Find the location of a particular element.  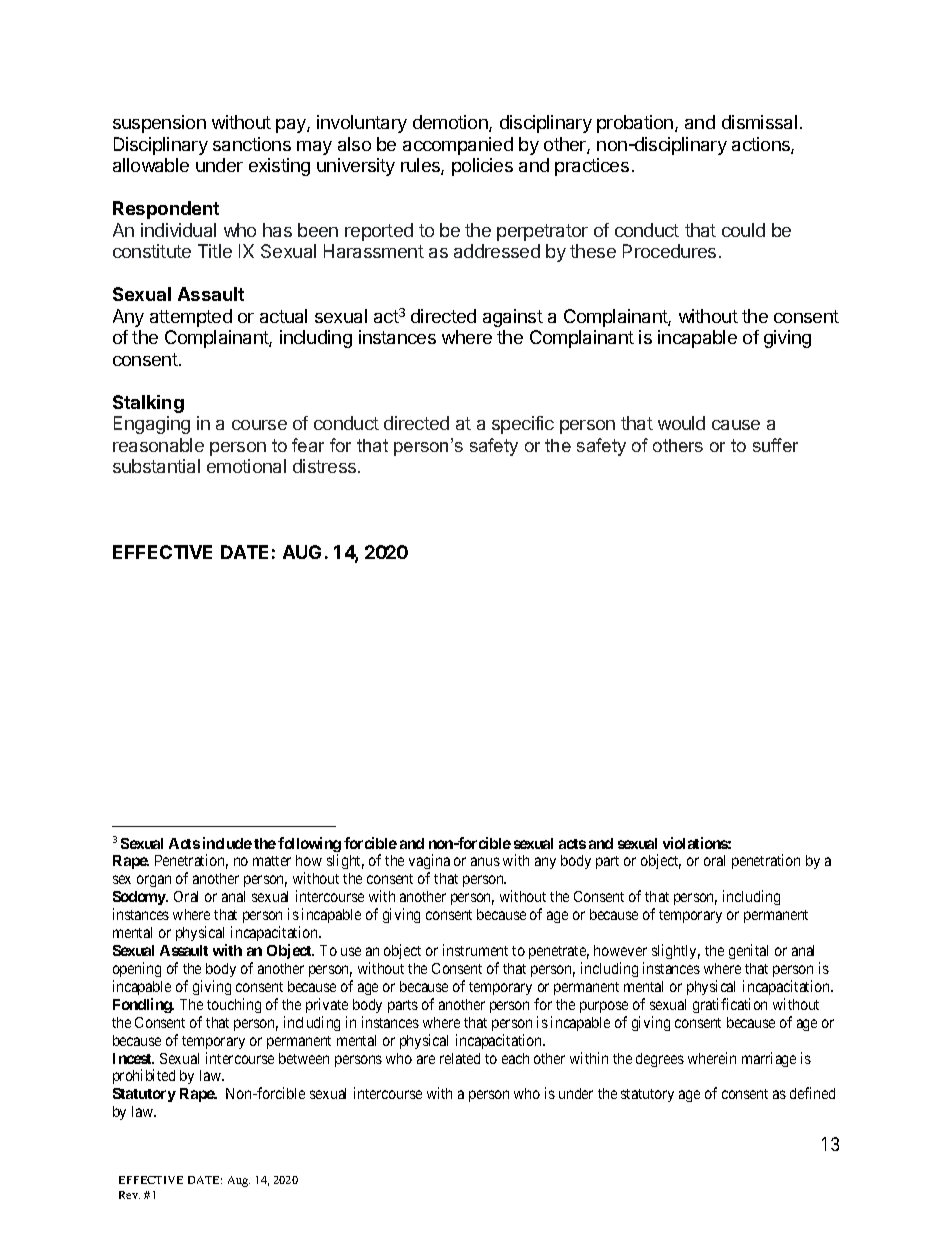

instrument is located at coordinates (475, 950).
